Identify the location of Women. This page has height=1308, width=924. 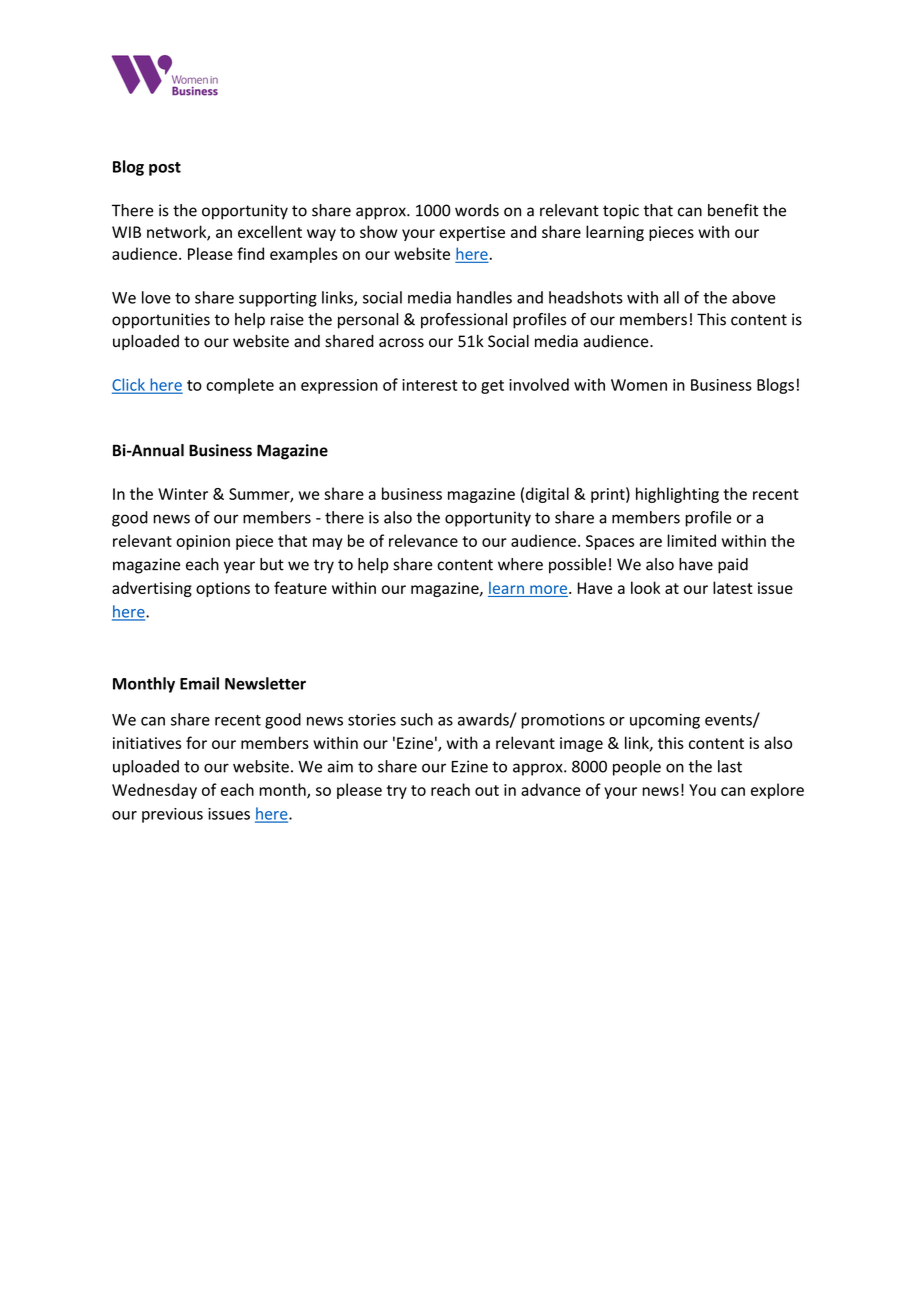
(639, 385).
